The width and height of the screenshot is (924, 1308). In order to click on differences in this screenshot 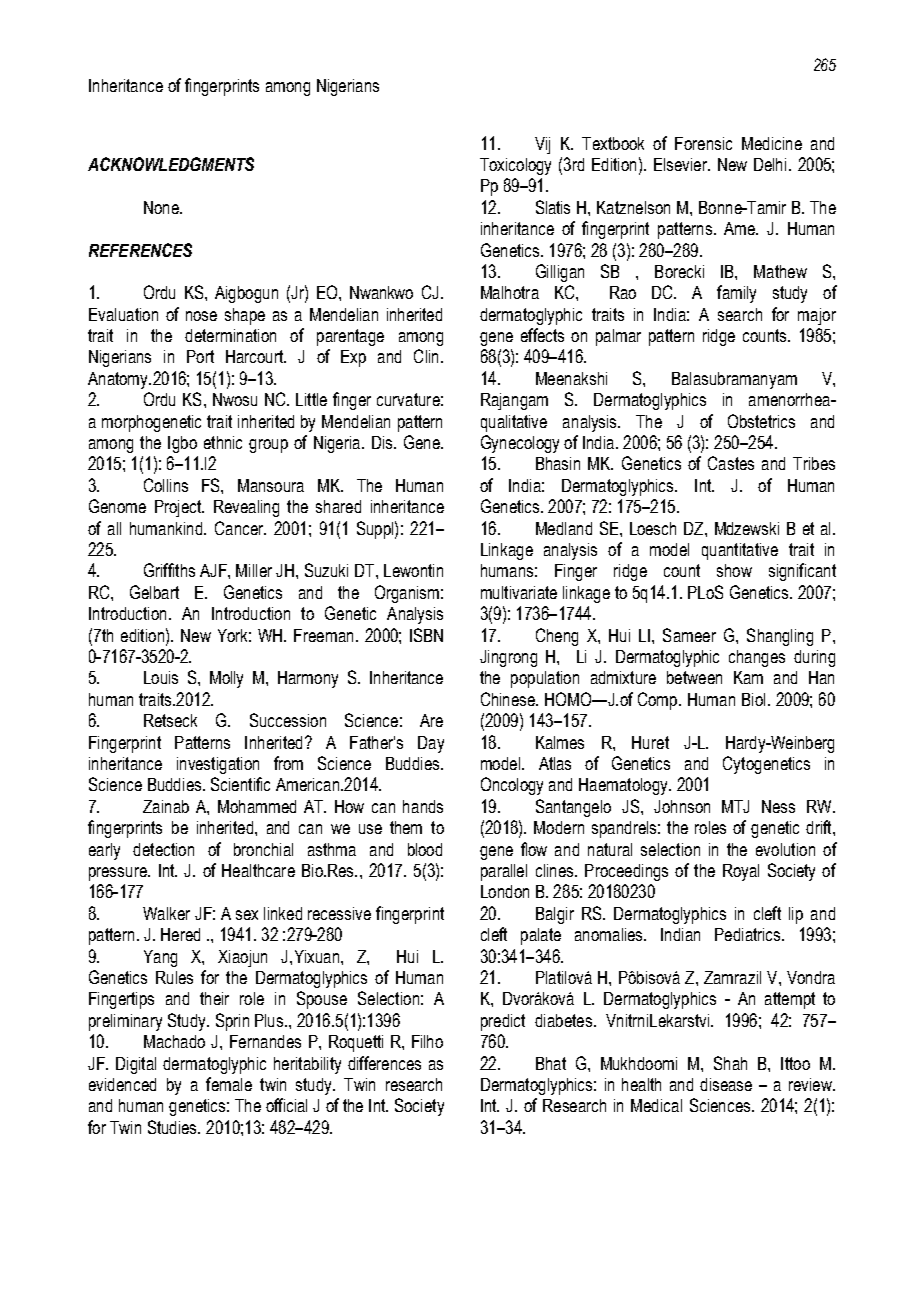, I will do `click(384, 1063)`.
